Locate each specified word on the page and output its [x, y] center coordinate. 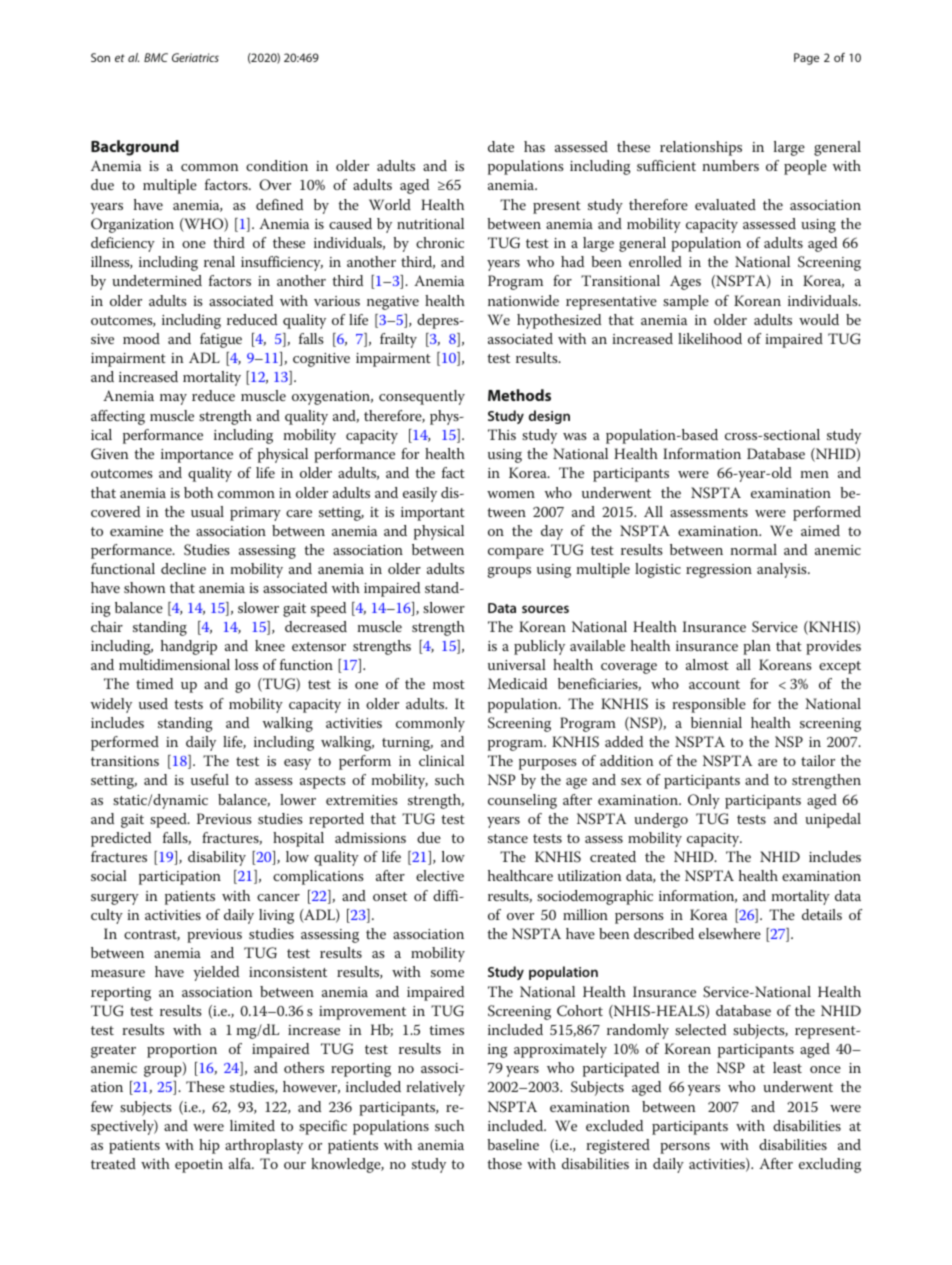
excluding [830, 1165]
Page [806, 59]
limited [252, 1125]
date [501, 146]
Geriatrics [195, 57]
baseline [513, 1144]
